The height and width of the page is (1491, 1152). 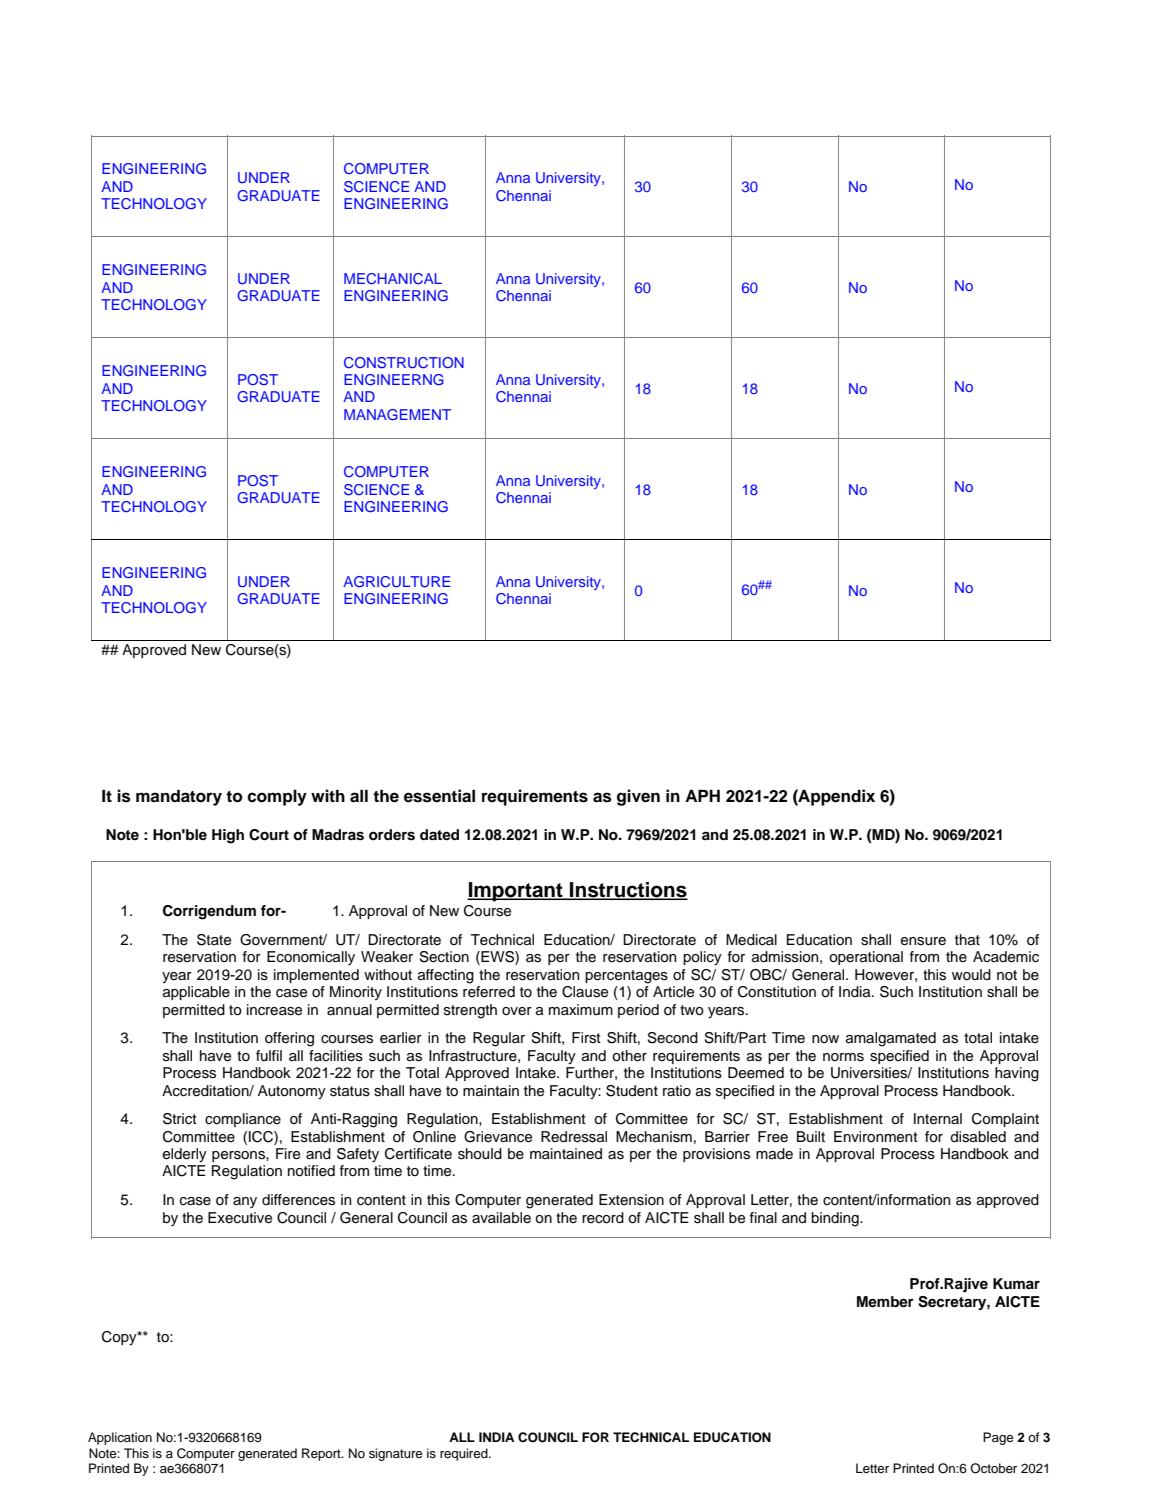 I want to click on APH, so click(x=702, y=795).
